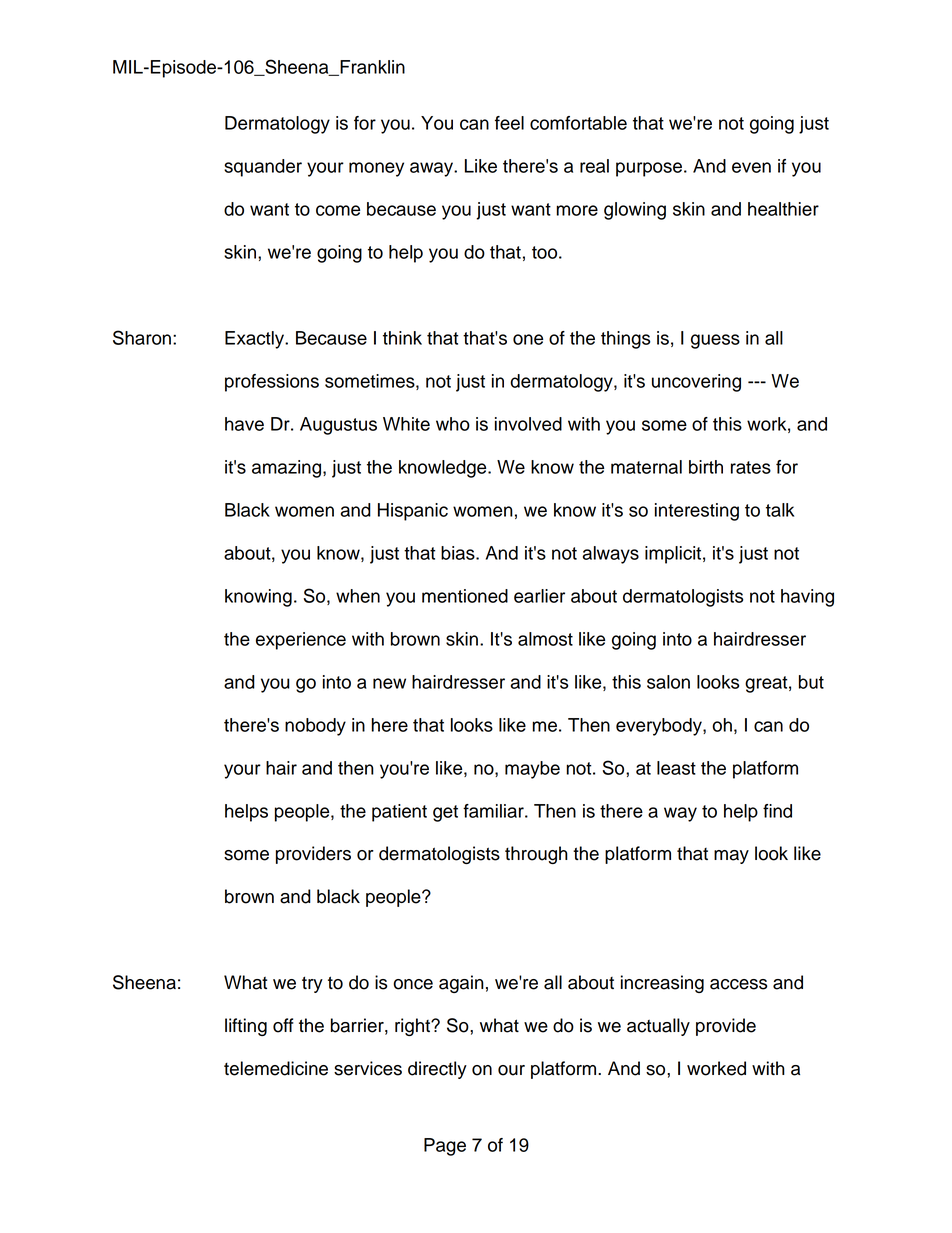 This page has height=1233, width=952. I want to click on telemedicine, so click(276, 1068).
